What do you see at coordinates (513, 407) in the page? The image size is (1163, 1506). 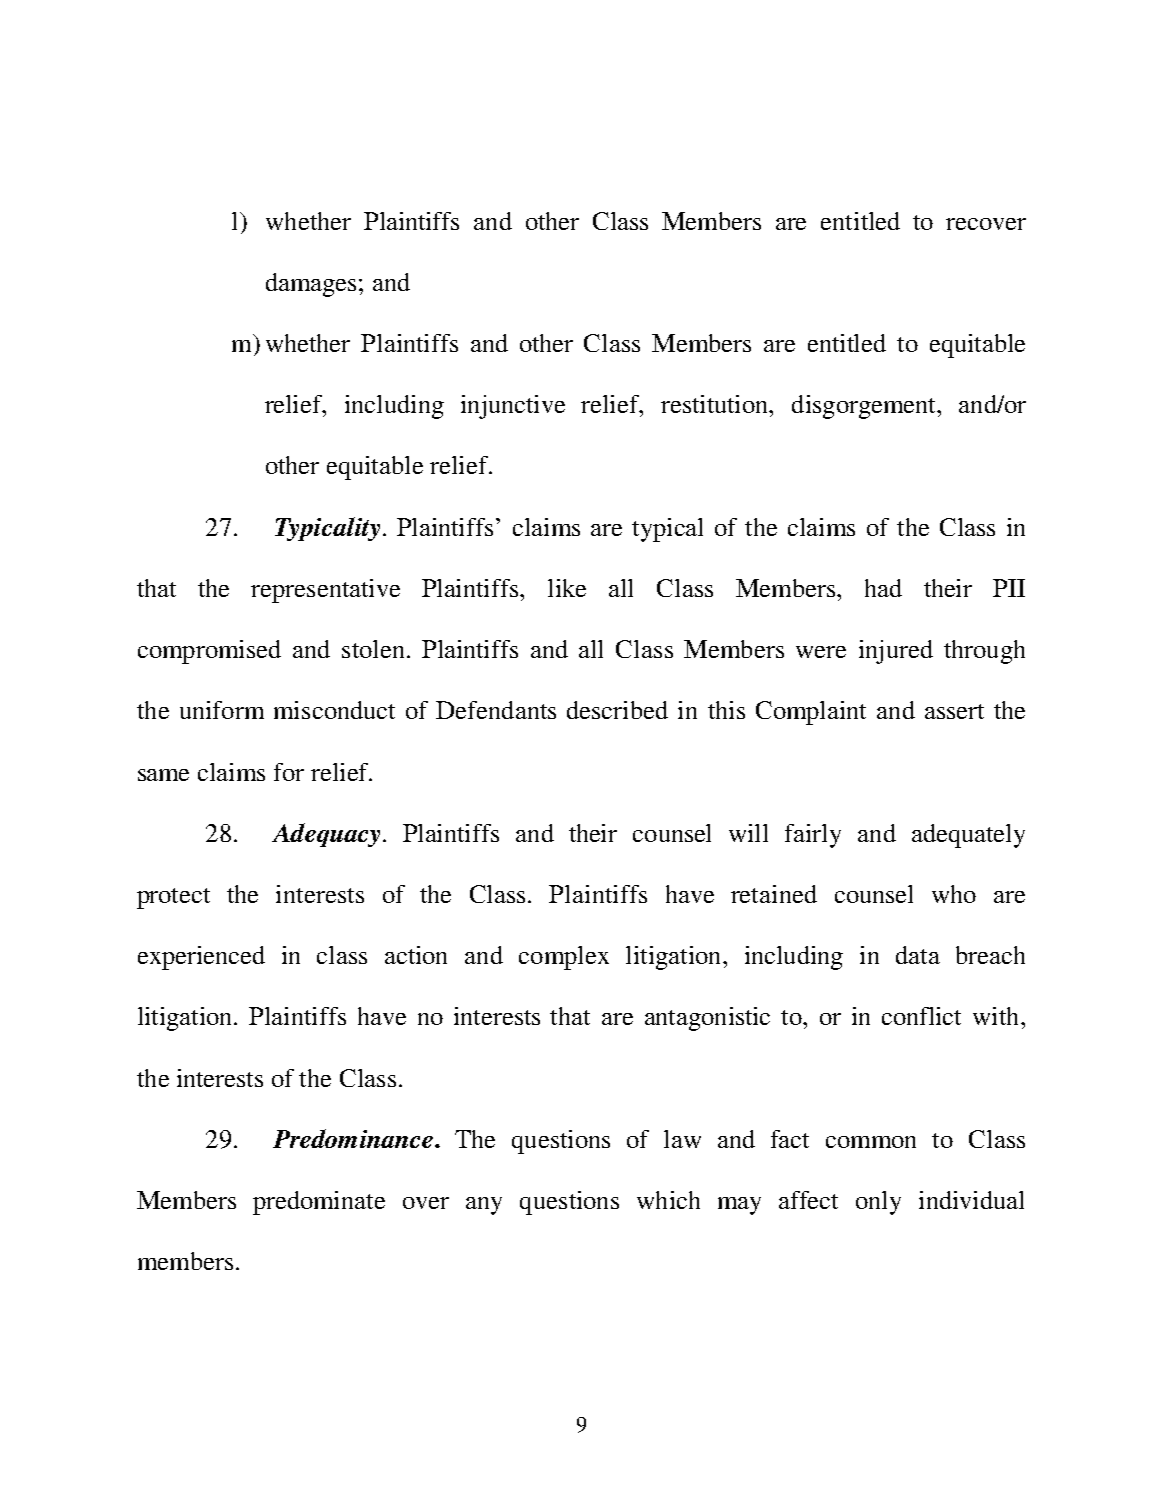 I see `injunctive` at bounding box center [513, 407].
